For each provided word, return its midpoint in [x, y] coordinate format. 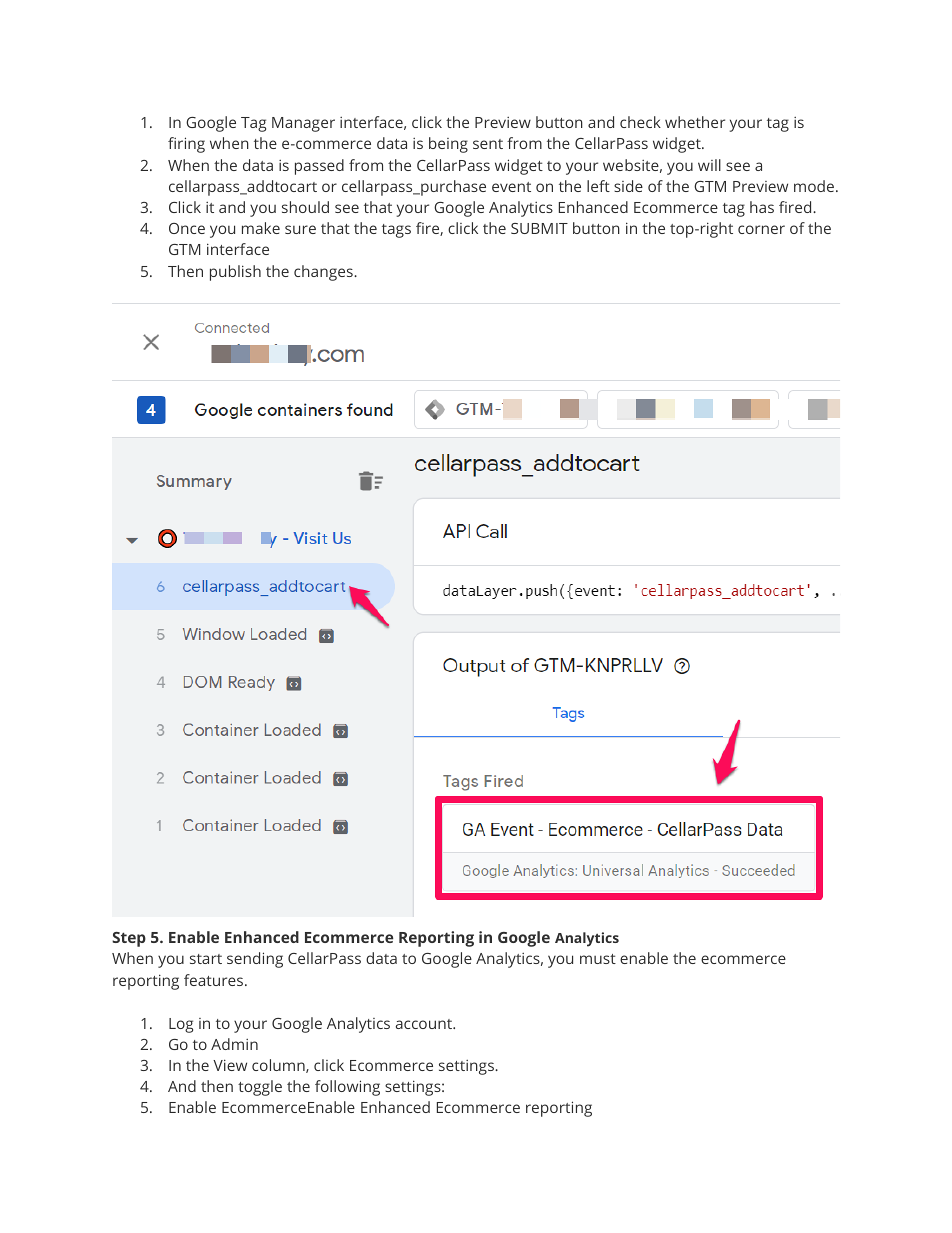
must [598, 959]
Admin [234, 1044]
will [709, 165]
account [425, 1024]
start [206, 959]
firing [186, 145]
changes [324, 273]
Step [129, 939]
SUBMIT [539, 228]
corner [761, 229]
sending [255, 960]
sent [488, 144]
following [347, 1088]
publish [235, 273]
